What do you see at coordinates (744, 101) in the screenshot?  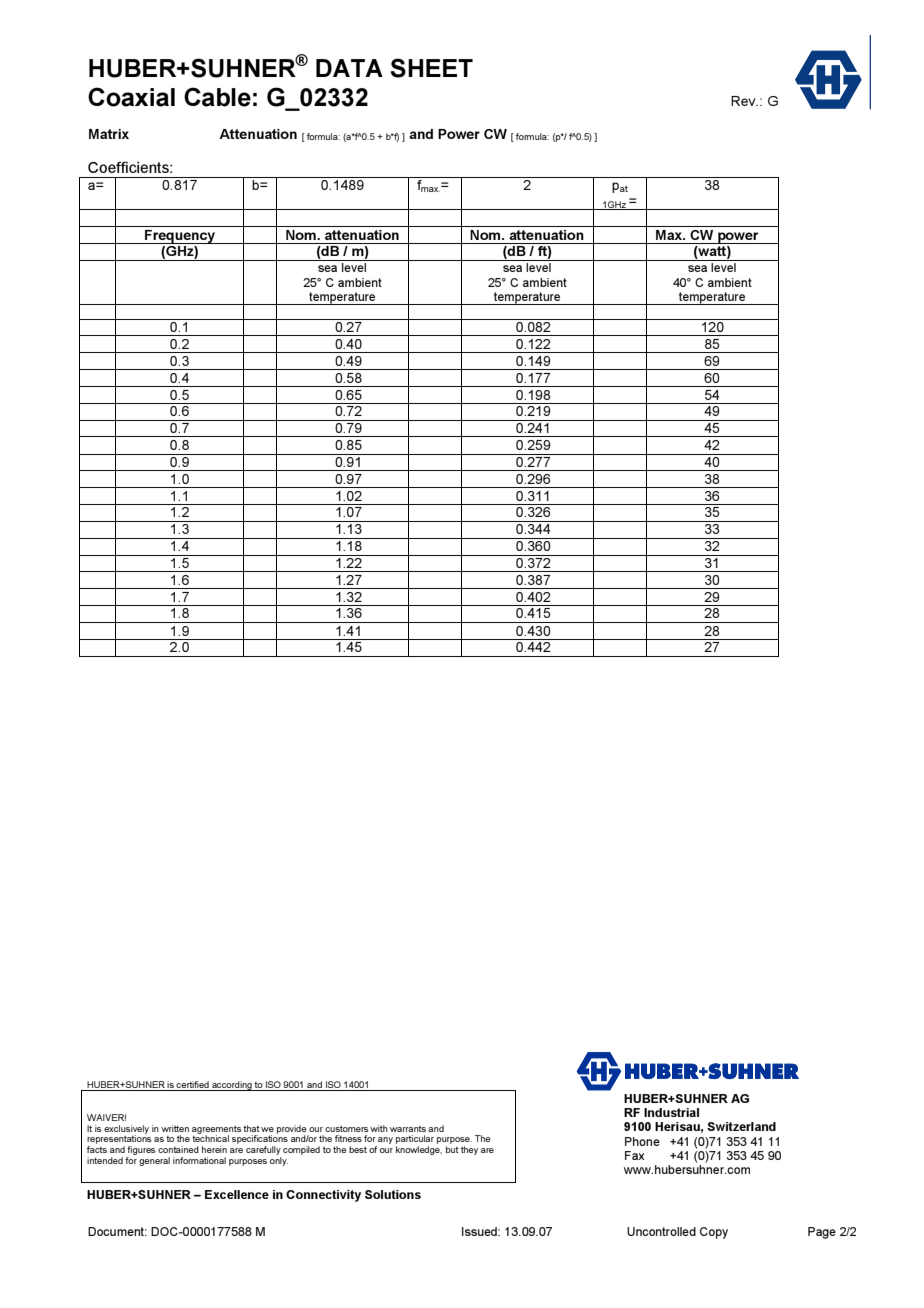 I see `Rev` at bounding box center [744, 101].
